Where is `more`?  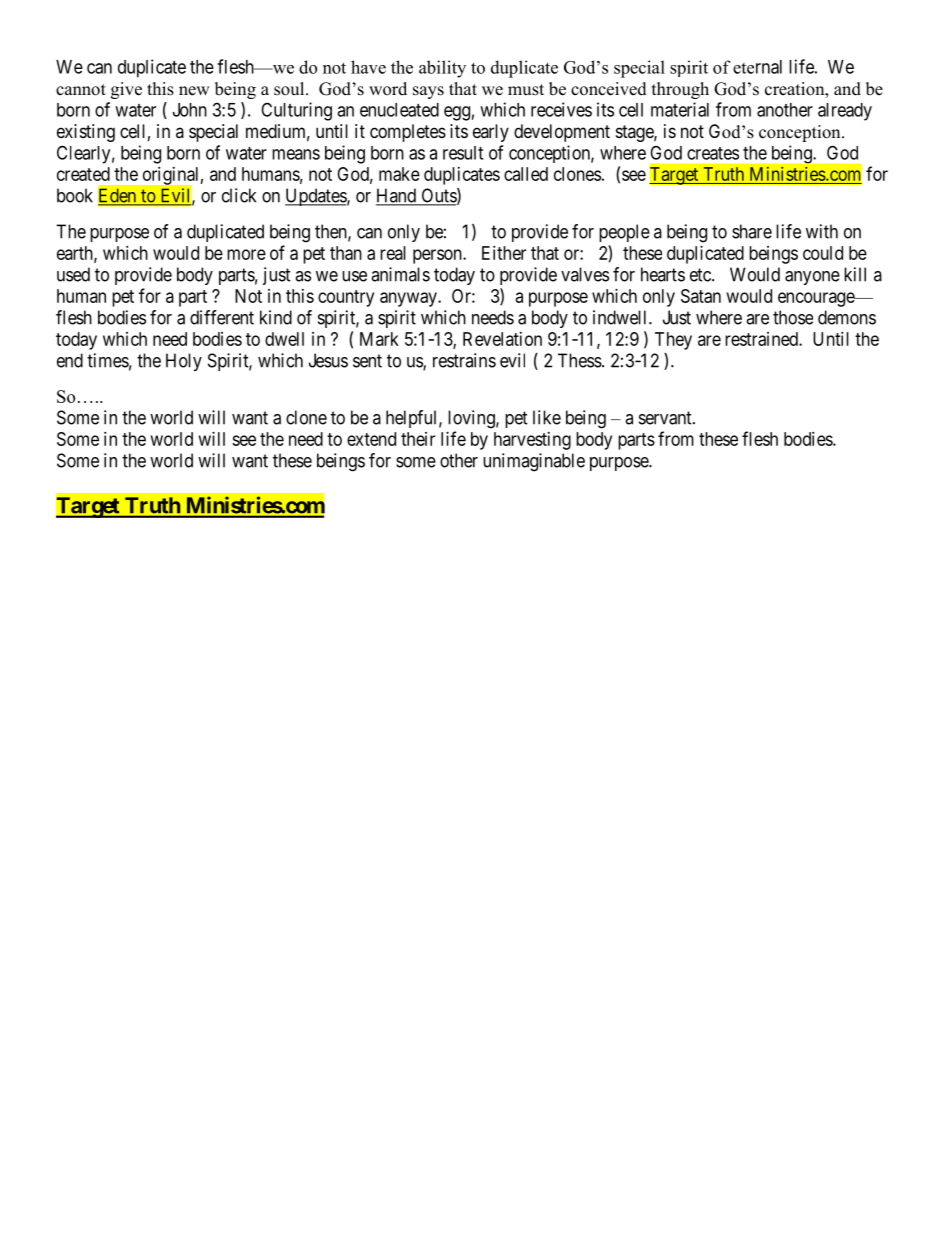 more is located at coordinates (246, 254).
